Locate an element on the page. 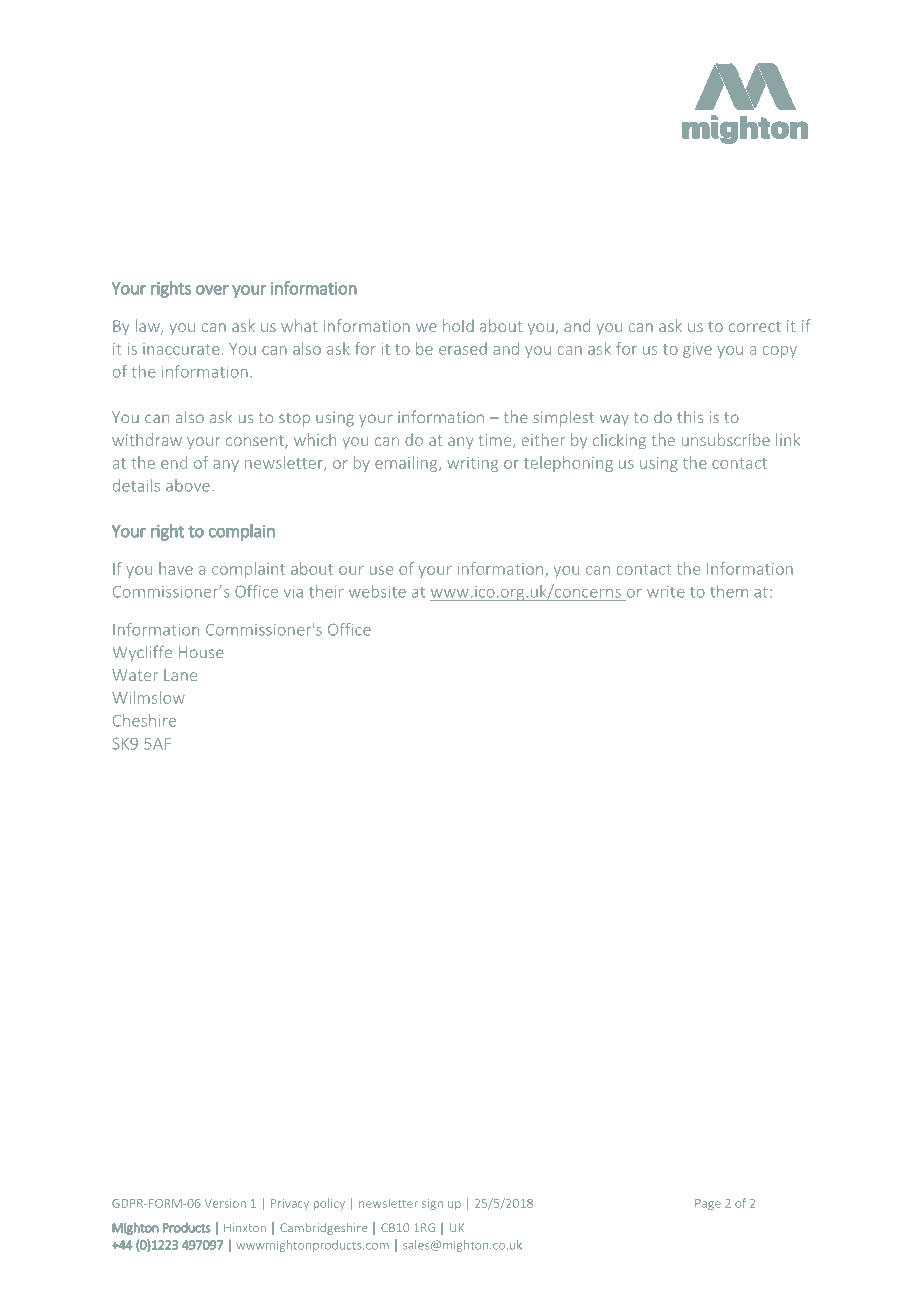 Image resolution: width=924 pixels, height=1308 pixels. writing is located at coordinates (472, 464).
